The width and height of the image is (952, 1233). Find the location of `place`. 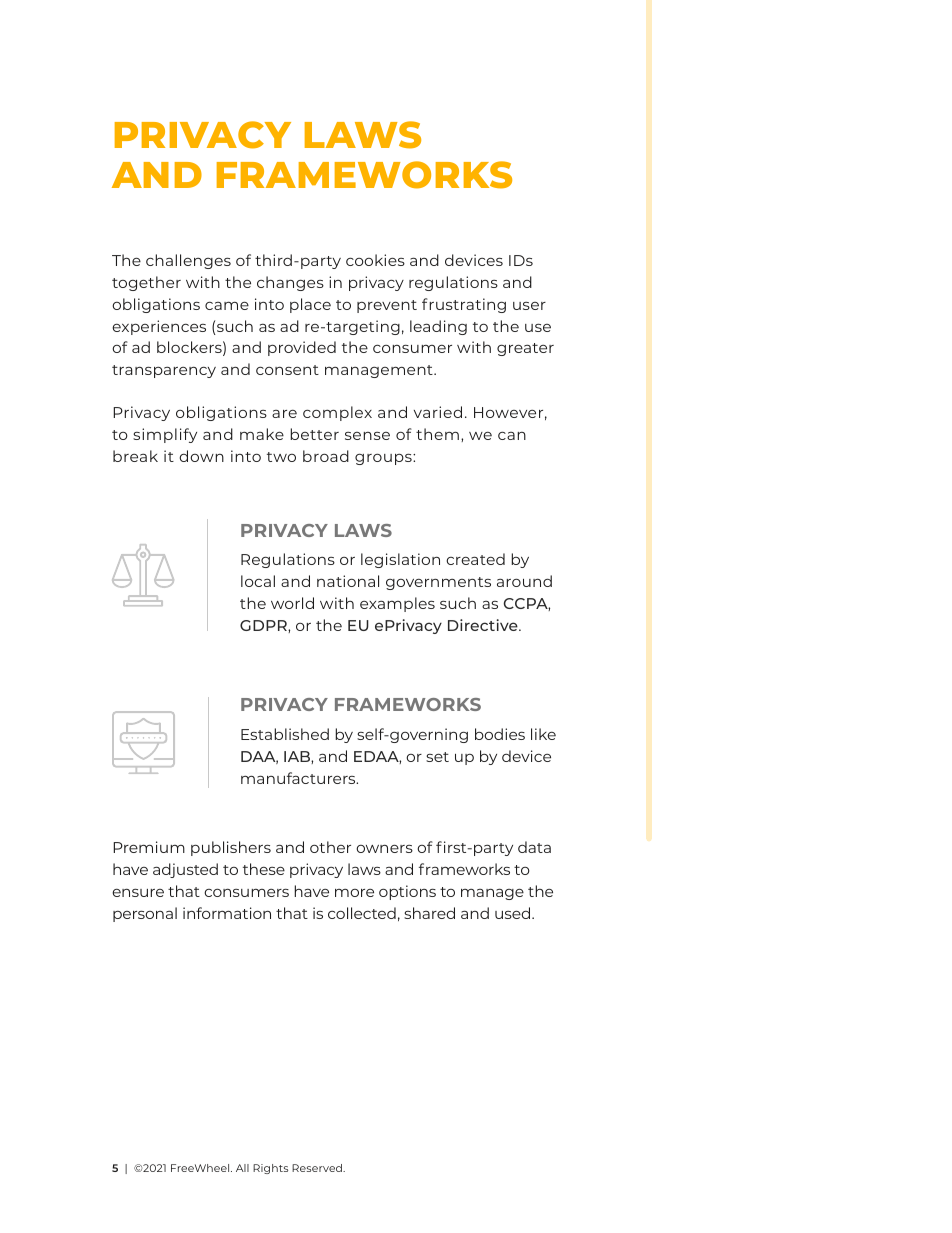

place is located at coordinates (310, 305).
